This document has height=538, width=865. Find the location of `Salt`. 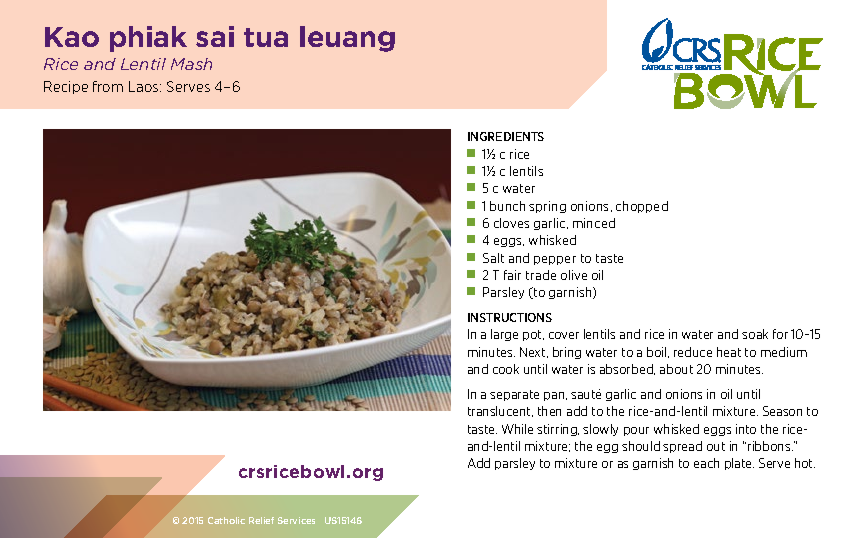

Salt is located at coordinates (493, 258).
